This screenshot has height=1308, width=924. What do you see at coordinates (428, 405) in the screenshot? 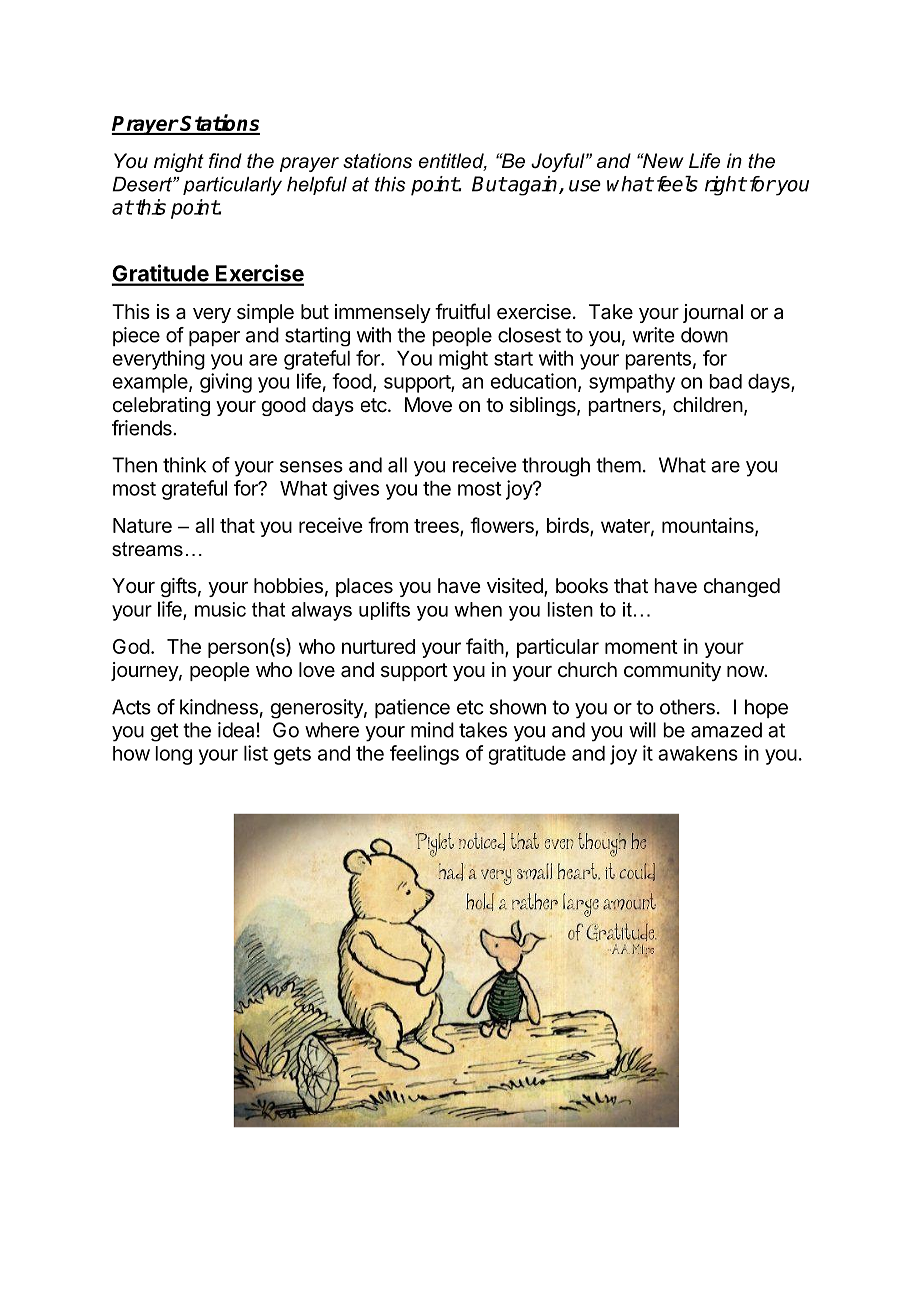
I see `Move` at bounding box center [428, 405].
